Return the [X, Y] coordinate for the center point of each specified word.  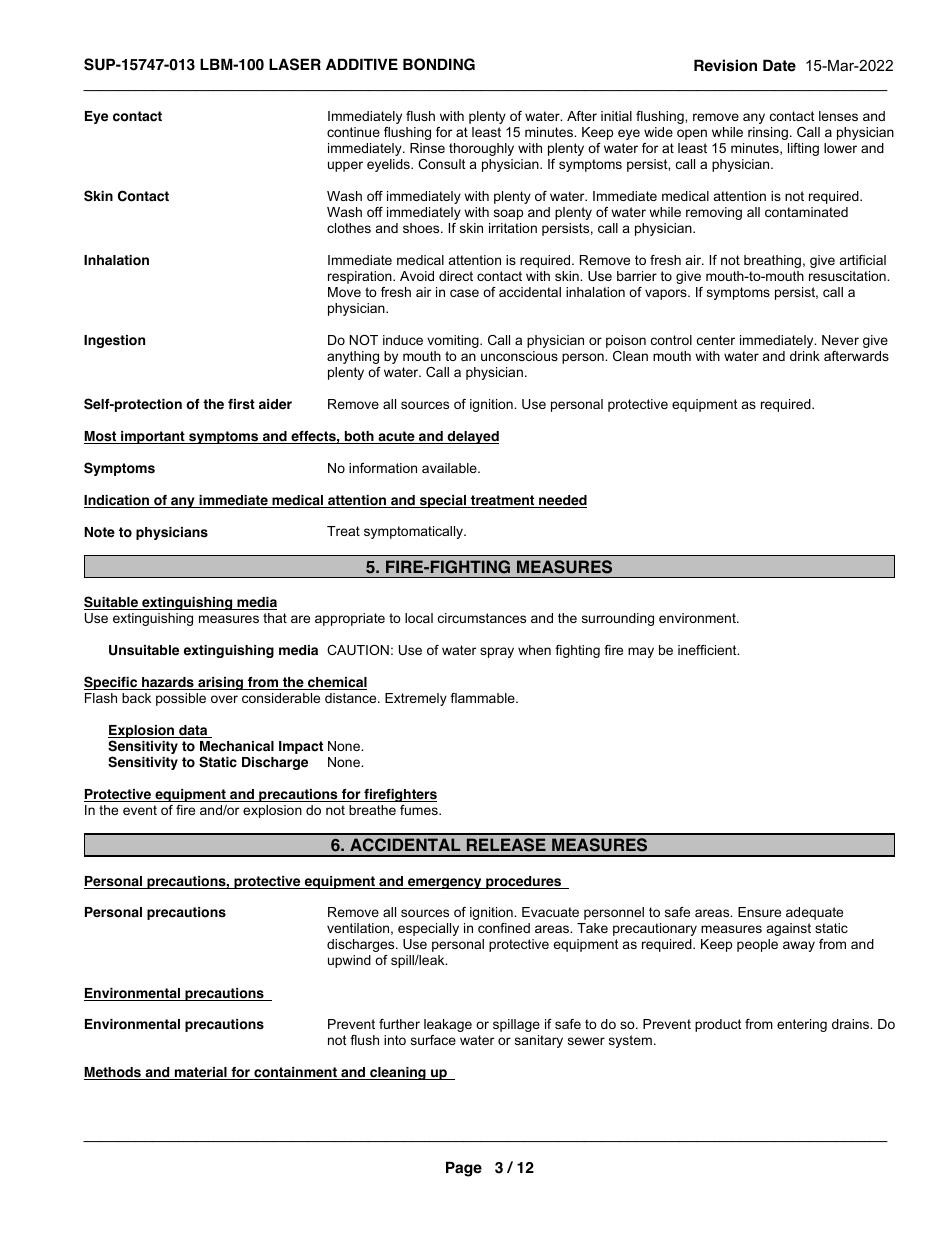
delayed [472, 437]
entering [802, 1025]
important [153, 437]
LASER [295, 64]
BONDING [439, 64]
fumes [420, 810]
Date [779, 65]
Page [464, 1169]
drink [805, 356]
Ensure [759, 912]
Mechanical [237, 746]
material [200, 1073]
